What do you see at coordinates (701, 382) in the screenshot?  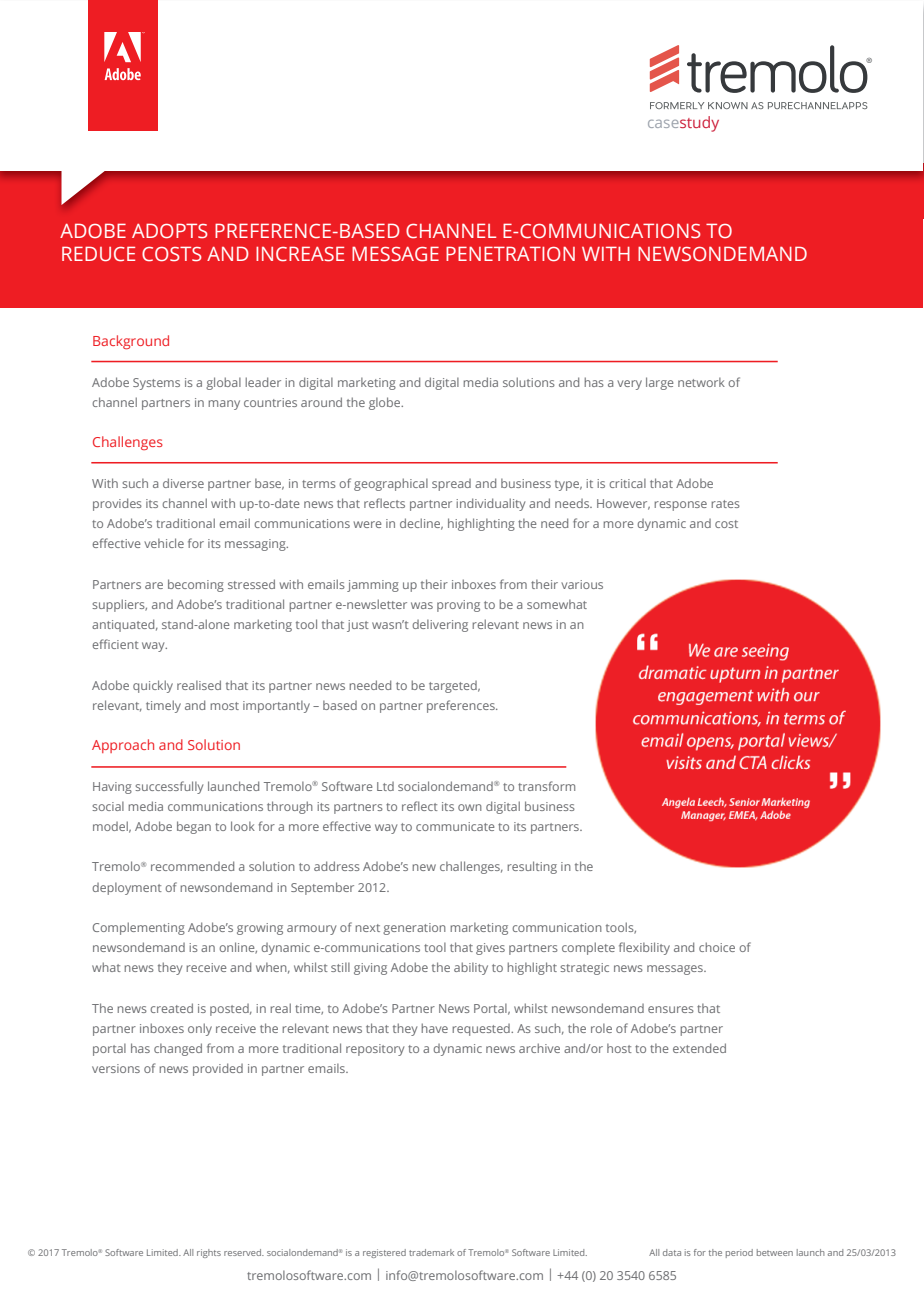 I see `network` at bounding box center [701, 382].
